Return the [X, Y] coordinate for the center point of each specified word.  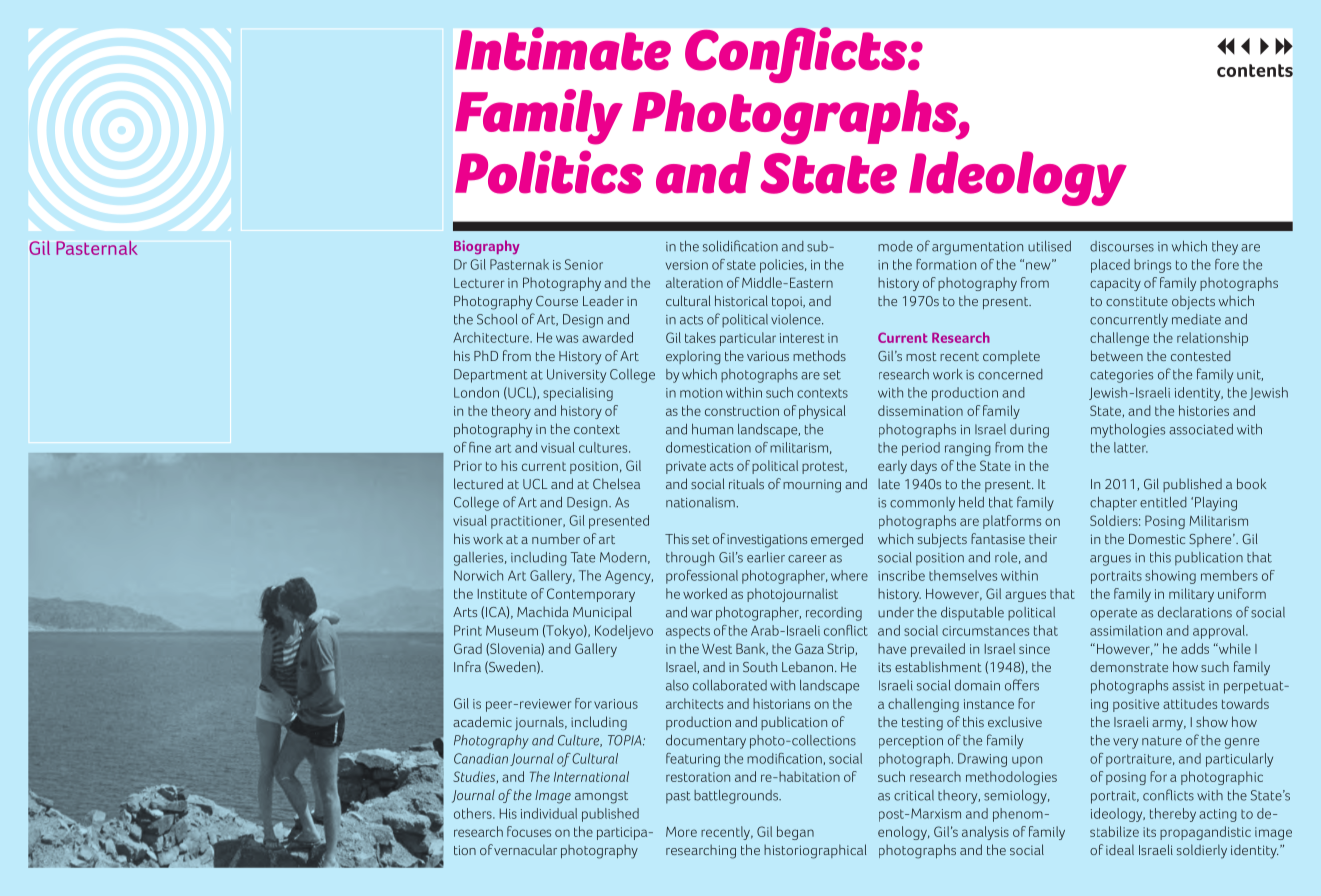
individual [549, 813]
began [795, 833]
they [1225, 248]
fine [480, 447]
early [892, 467]
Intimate [563, 48]
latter [1131, 447]
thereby [1173, 815]
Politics [549, 172]
